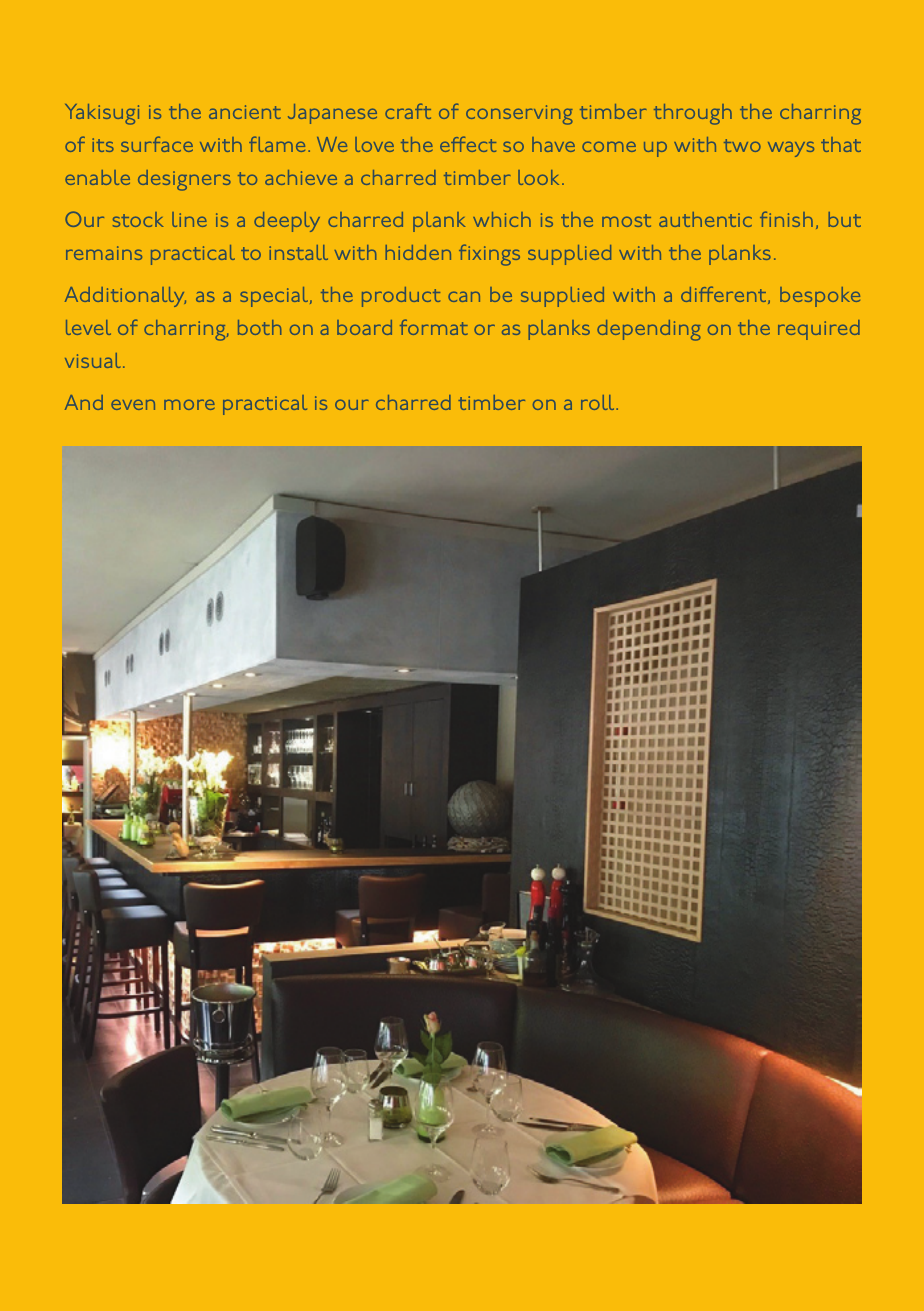 This screenshot has width=924, height=1311. What do you see at coordinates (189, 219) in the screenshot?
I see `line` at bounding box center [189, 219].
